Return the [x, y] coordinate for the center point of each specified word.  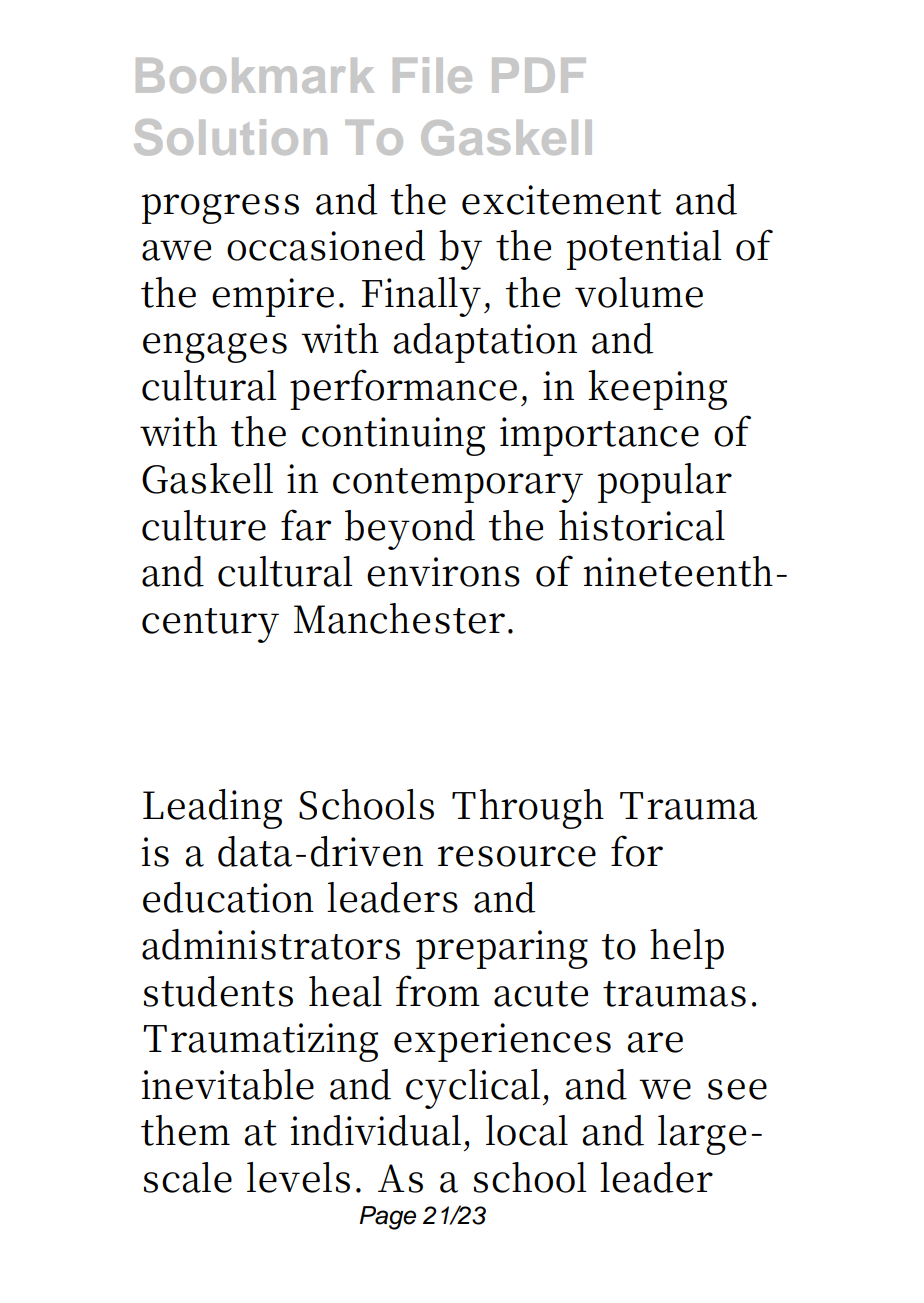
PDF [539, 75]
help [687, 949]
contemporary [458, 485]
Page [387, 1218]
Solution [230, 137]
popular [664, 483]
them [185, 1130]
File [432, 75]
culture [204, 525]
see [737, 1089]
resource [517, 856]
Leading [212, 809]
